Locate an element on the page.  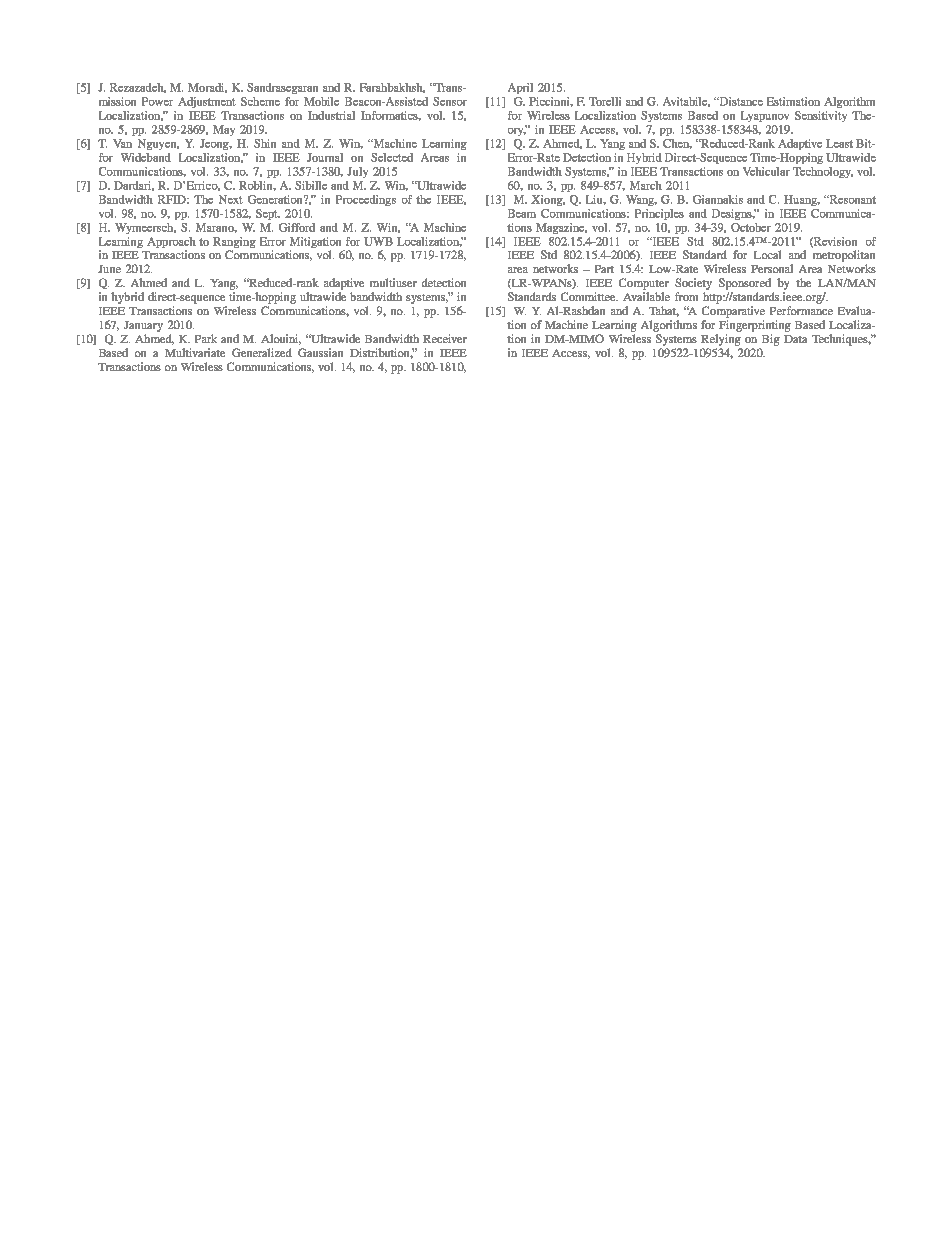
Big is located at coordinates (771, 340).
